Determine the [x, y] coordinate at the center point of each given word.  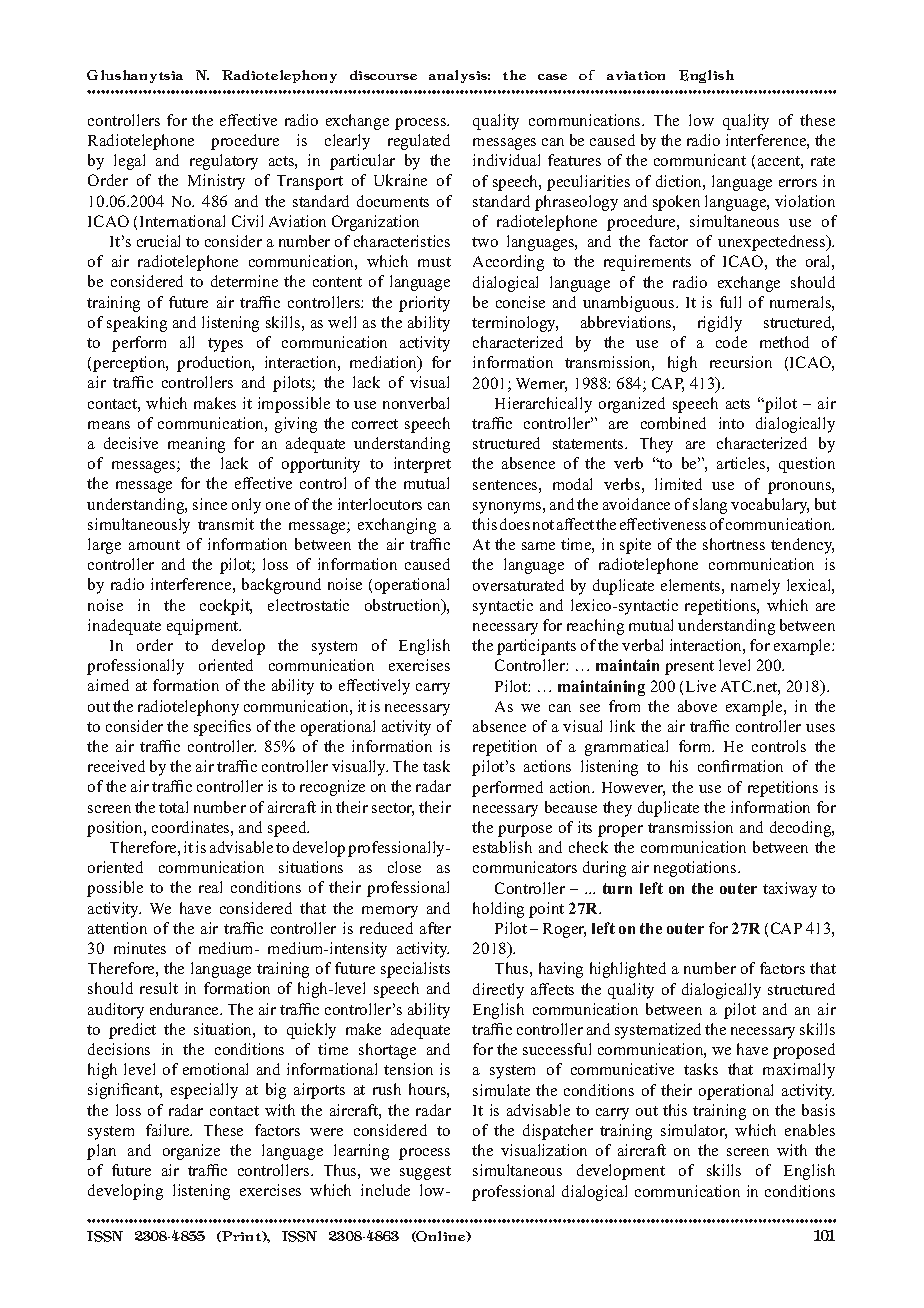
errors [798, 183]
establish [502, 847]
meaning [196, 445]
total [173, 807]
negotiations [696, 869]
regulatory [224, 162]
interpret [422, 465]
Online [441, 1236]
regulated [419, 142]
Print [242, 1236]
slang [710, 506]
